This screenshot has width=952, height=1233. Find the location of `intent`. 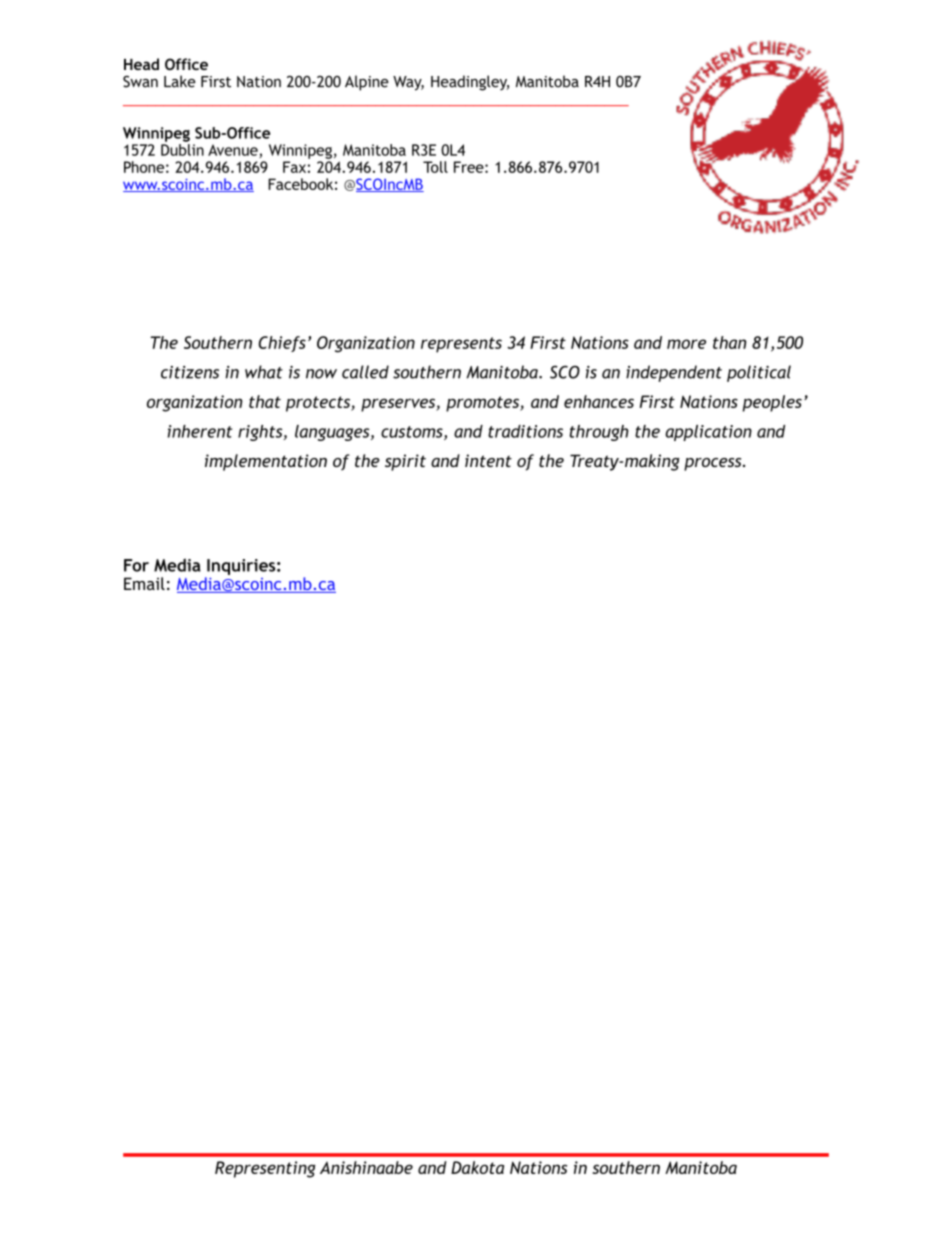

intent is located at coordinates (488, 460).
